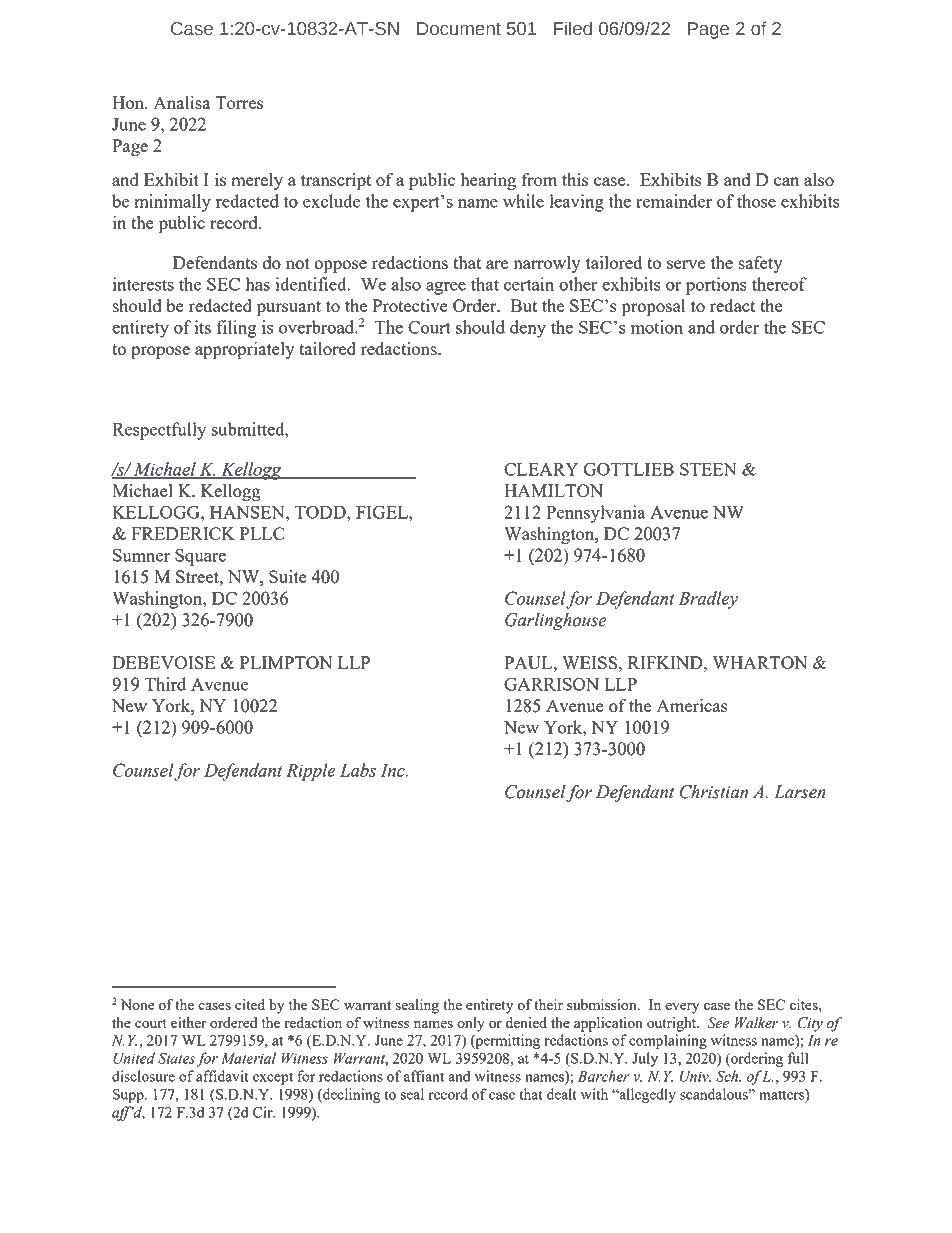 This screenshot has width=952, height=1233. What do you see at coordinates (692, 705) in the screenshot?
I see `Americas` at bounding box center [692, 705].
